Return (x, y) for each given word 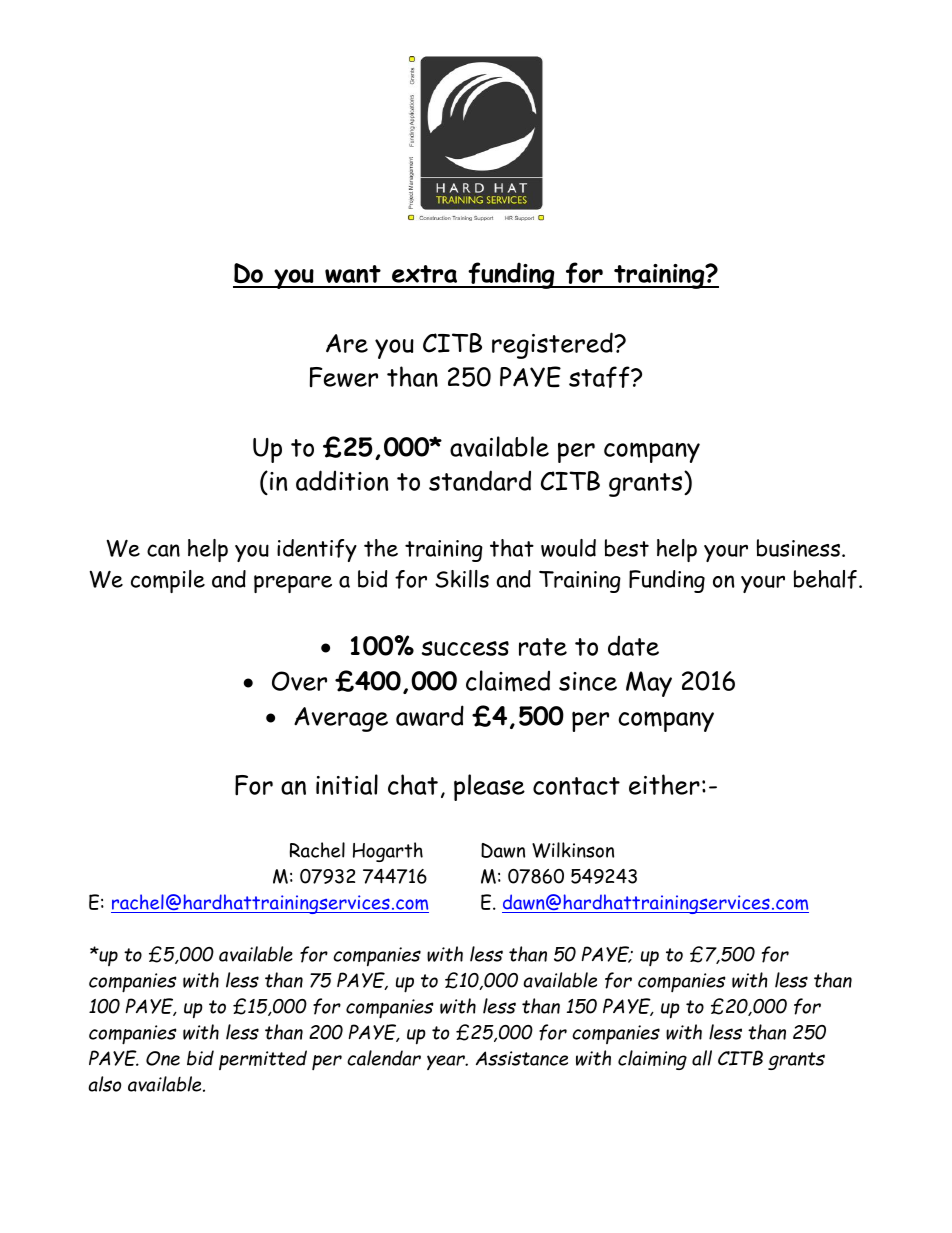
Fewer (344, 377)
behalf (825, 579)
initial (347, 784)
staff (600, 377)
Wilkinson (573, 850)
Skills (462, 579)
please (489, 787)
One (163, 1058)
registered (553, 345)
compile (168, 581)
